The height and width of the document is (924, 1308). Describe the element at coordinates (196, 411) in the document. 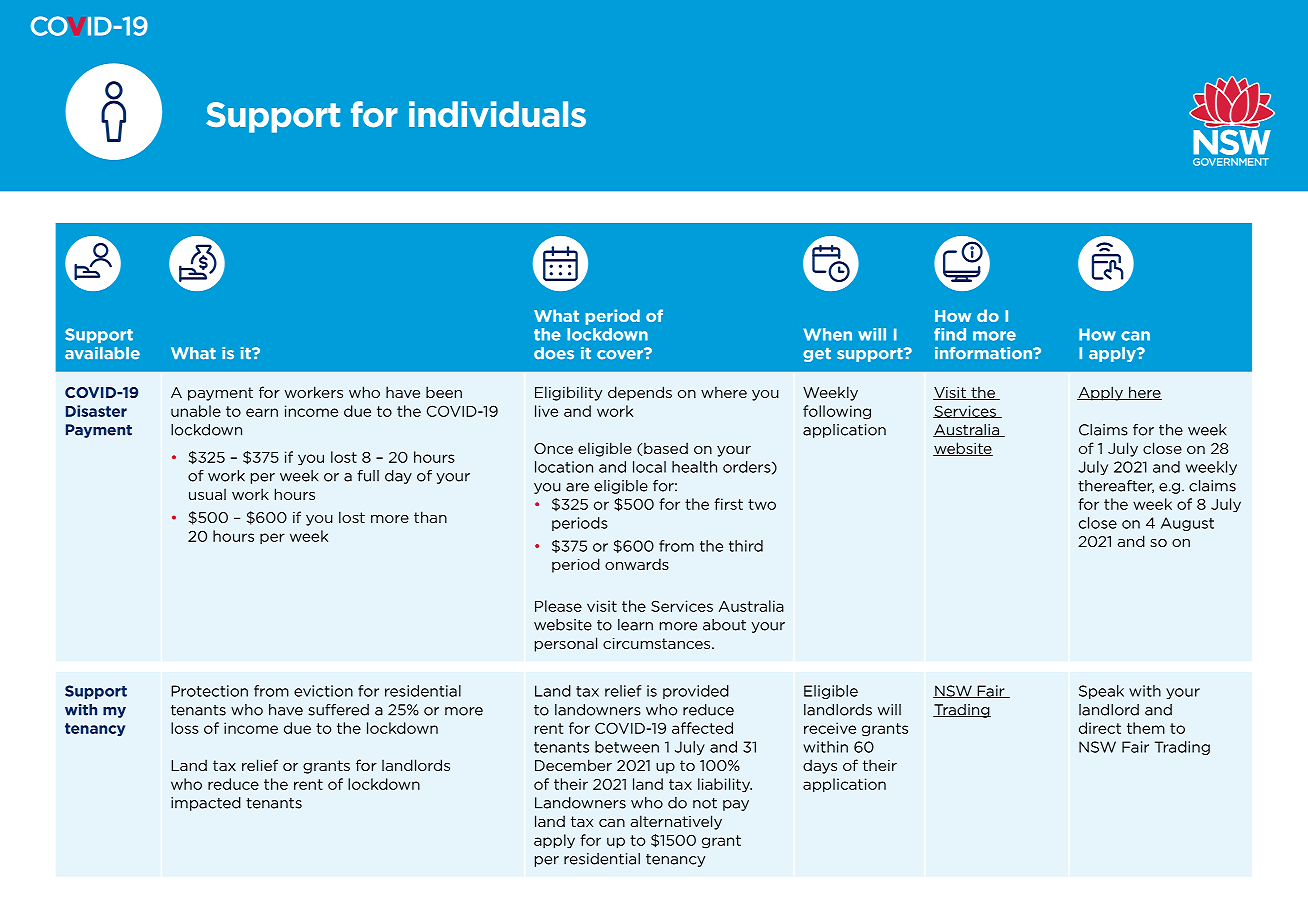

I see `unable` at that location.
